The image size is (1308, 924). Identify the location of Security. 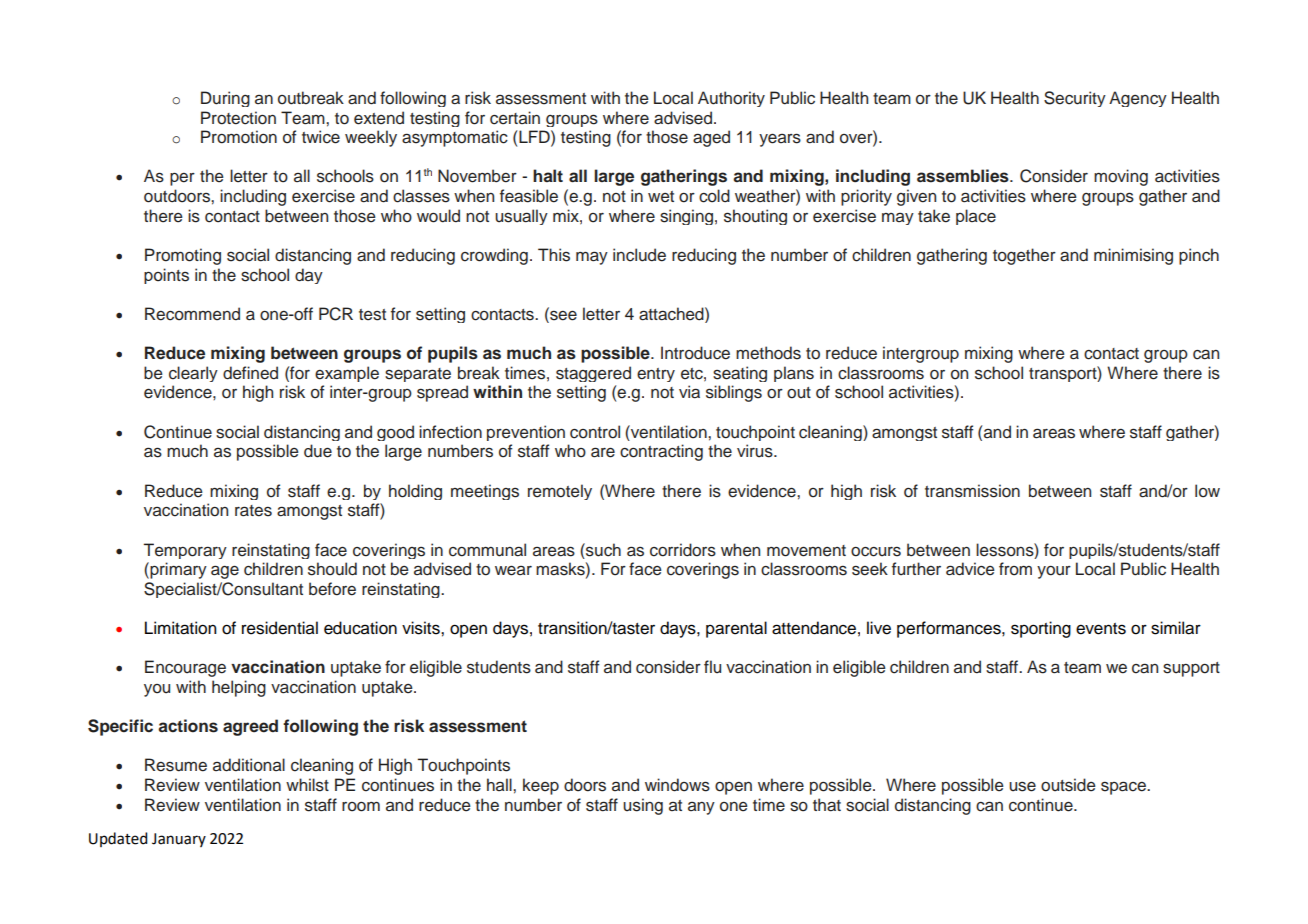
(1075, 99).
